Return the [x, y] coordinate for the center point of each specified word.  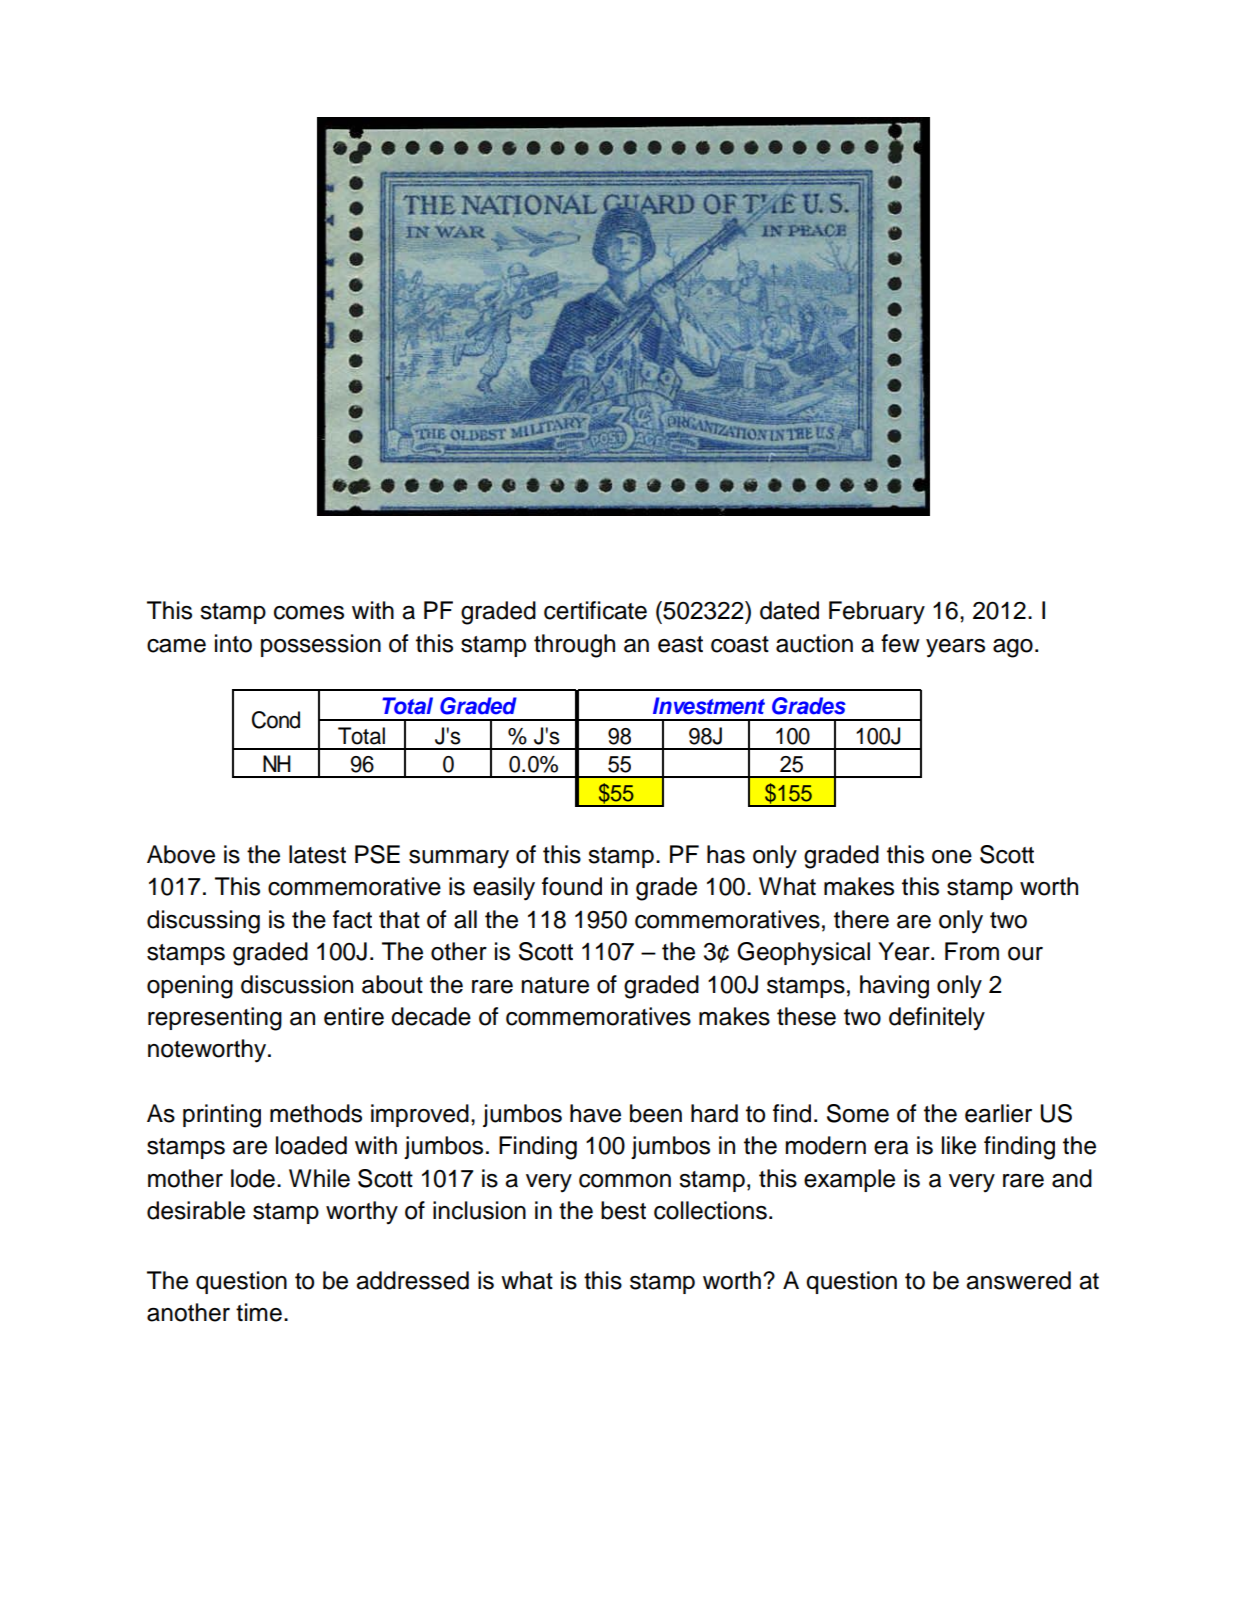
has [726, 854]
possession [321, 645]
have [595, 1113]
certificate [595, 610]
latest [317, 854]
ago [1013, 648]
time [259, 1312]
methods [316, 1113]
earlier [998, 1113]
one [952, 857]
